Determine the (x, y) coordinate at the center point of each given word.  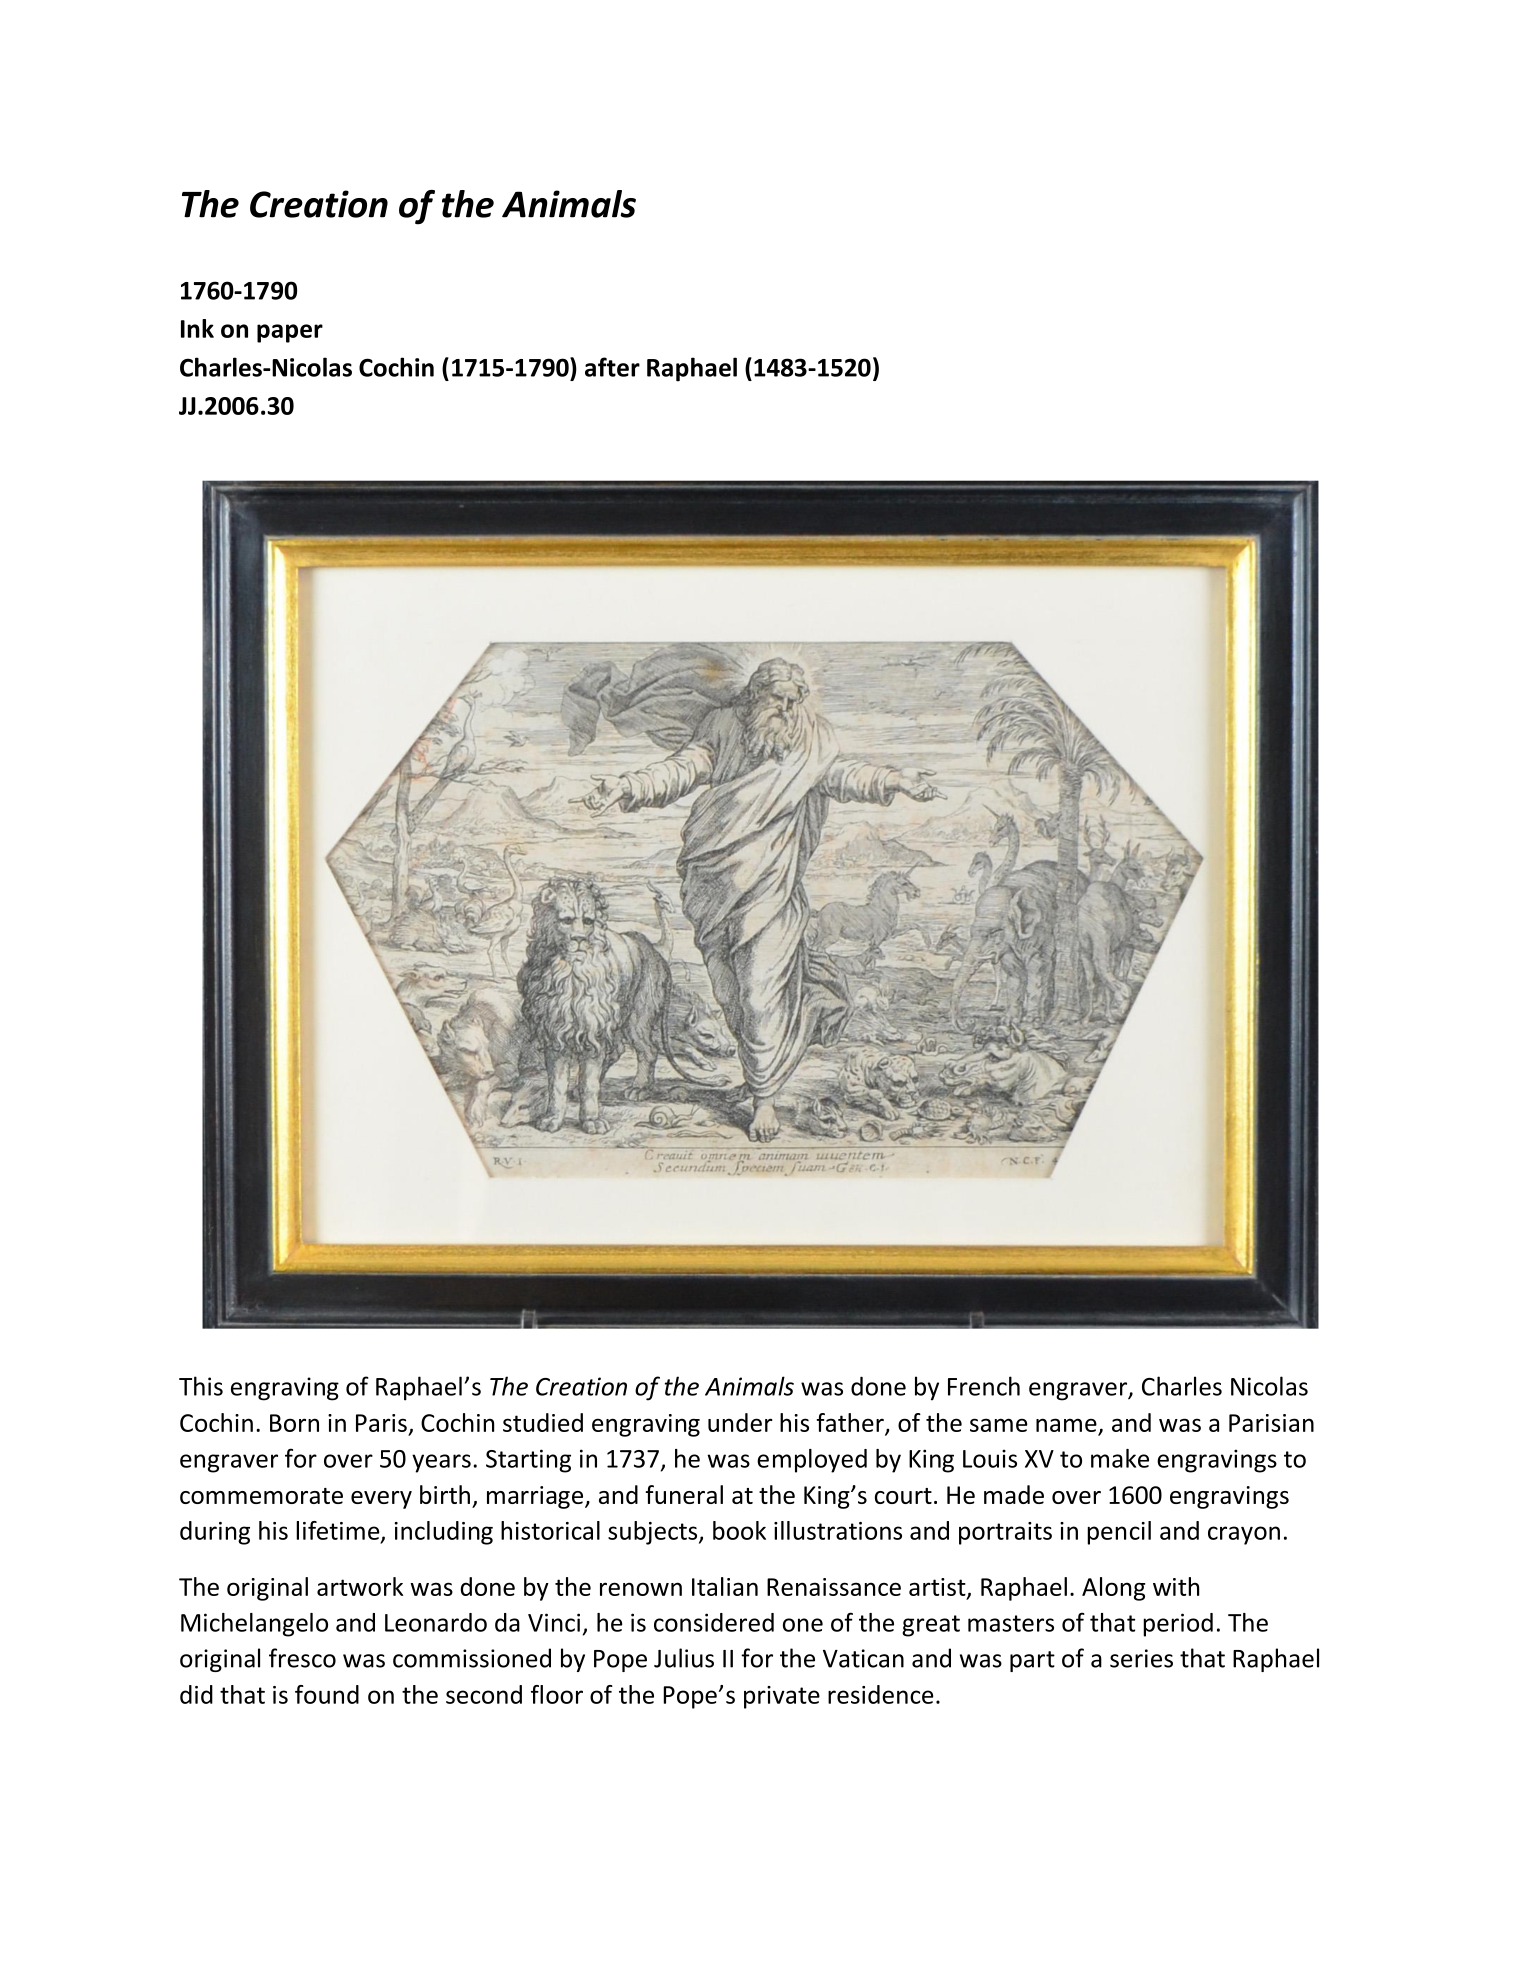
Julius (684, 1658)
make (1120, 1458)
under (740, 1422)
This (201, 1386)
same (999, 1425)
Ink (197, 328)
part (1032, 1661)
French (984, 1386)
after (612, 367)
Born (294, 1423)
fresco (302, 1658)
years (441, 1463)
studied (543, 1422)
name (1066, 1425)
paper (290, 333)
